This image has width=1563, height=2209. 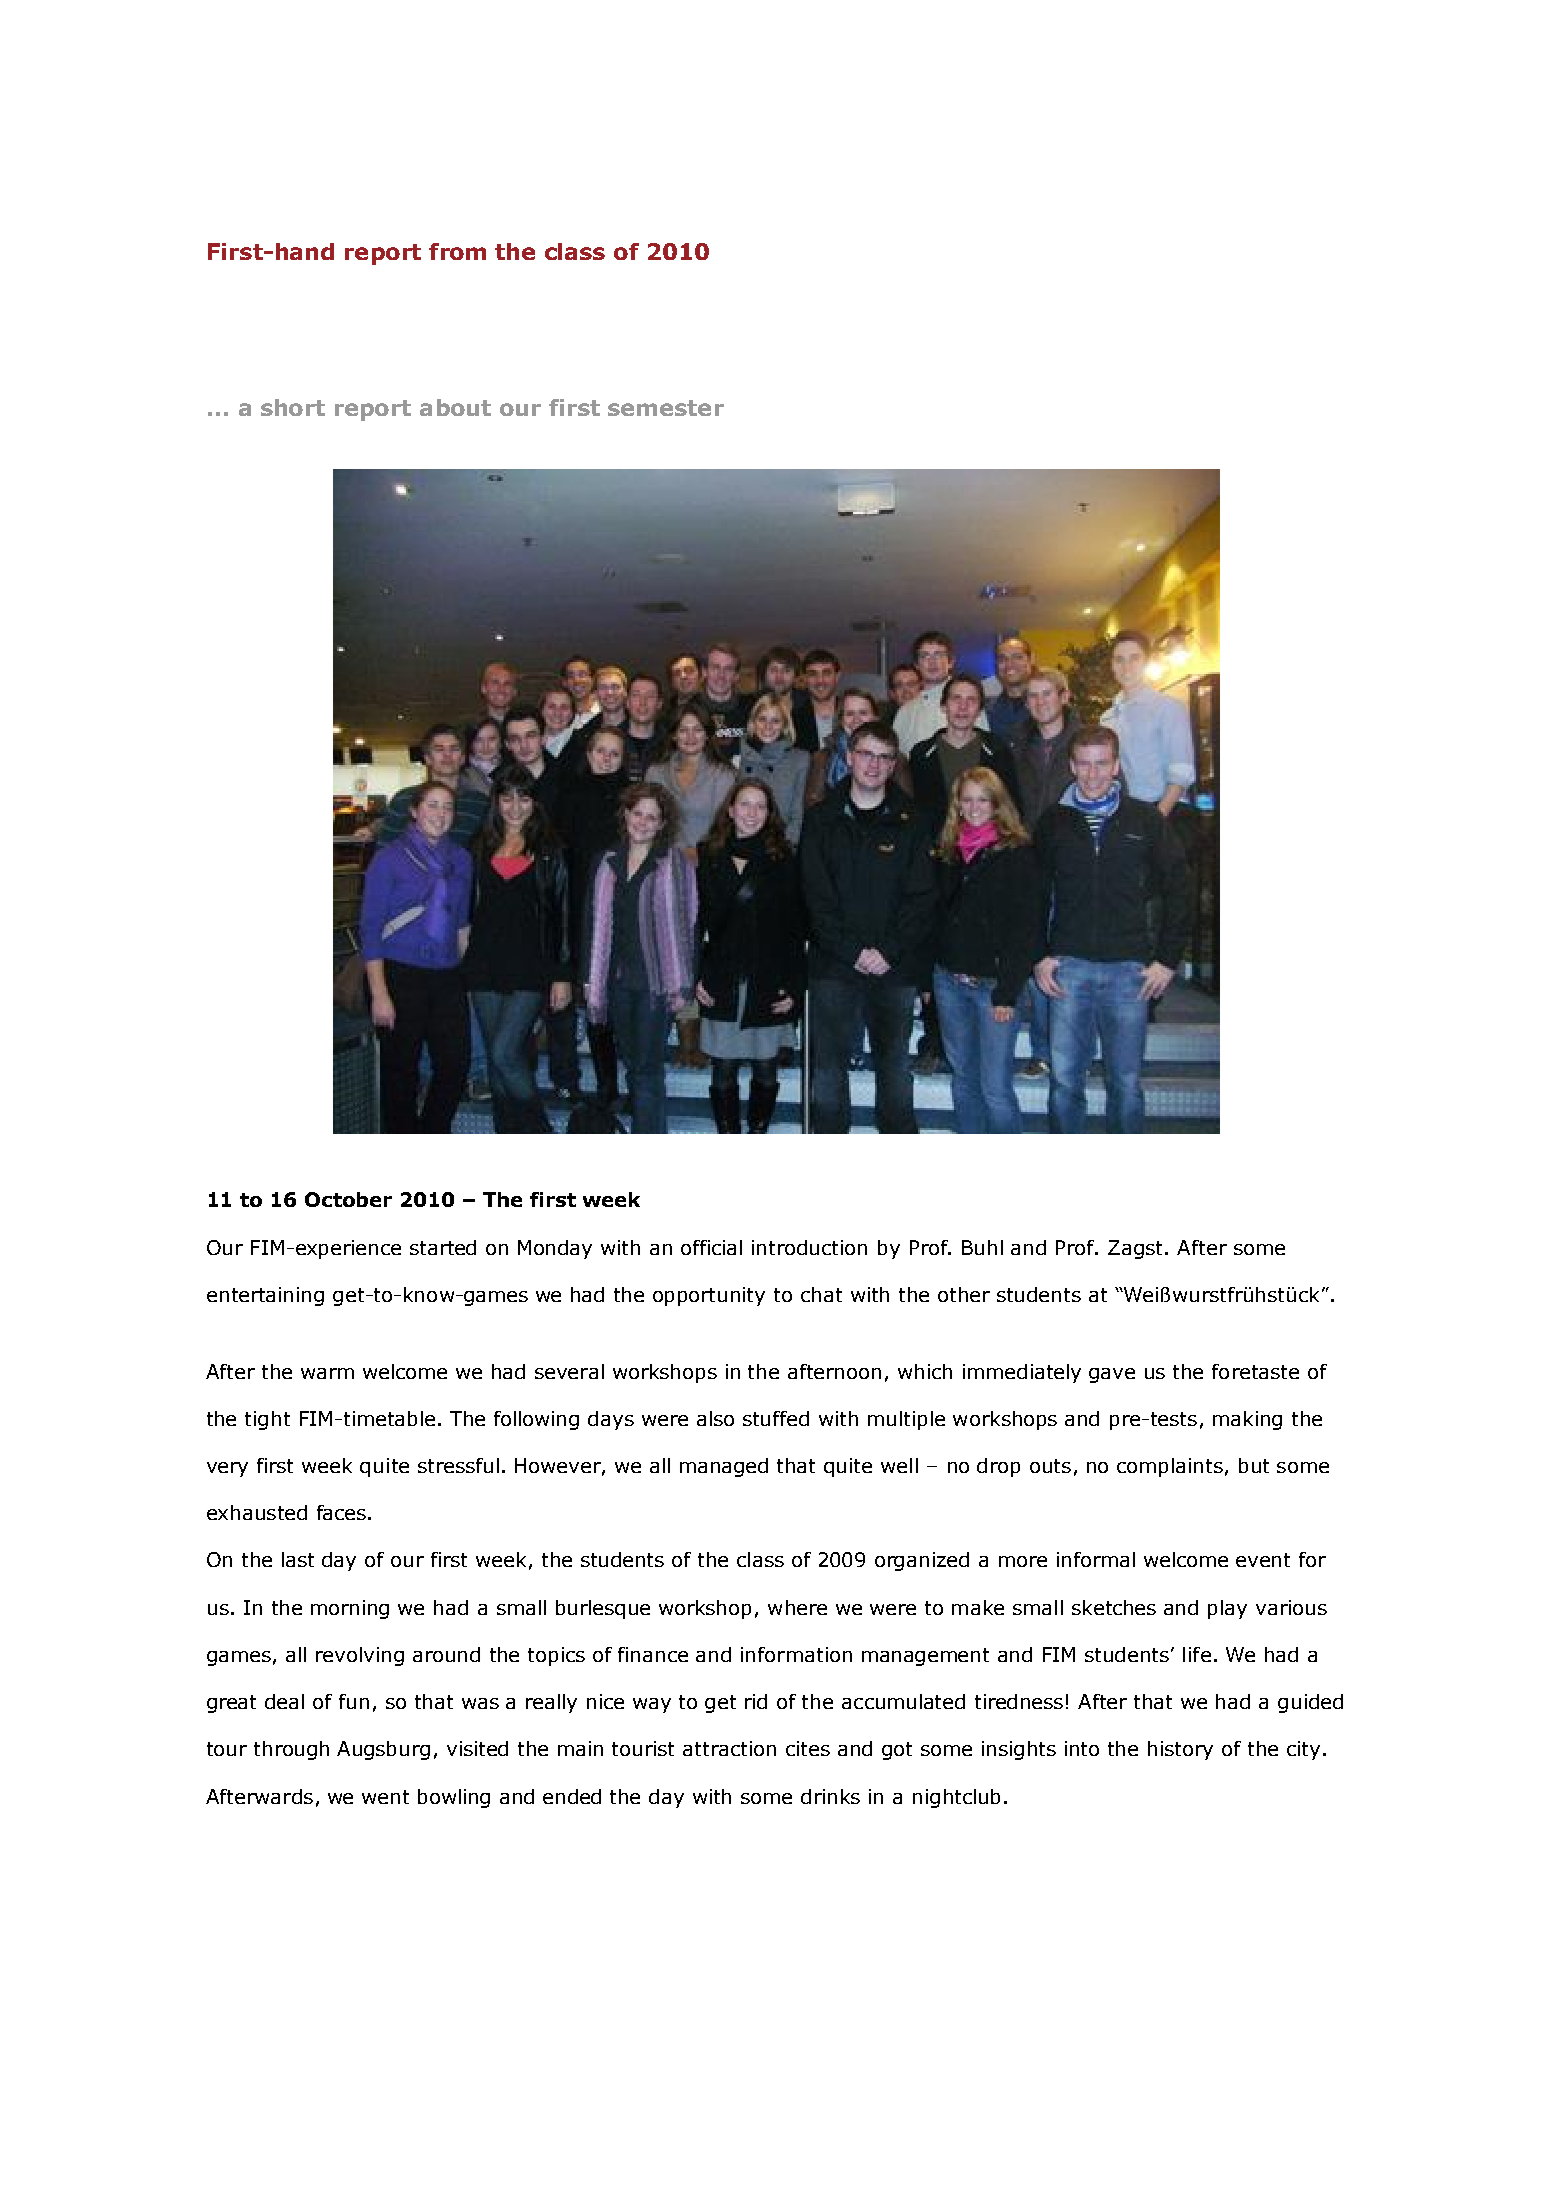 I want to click on short, so click(x=293, y=407).
